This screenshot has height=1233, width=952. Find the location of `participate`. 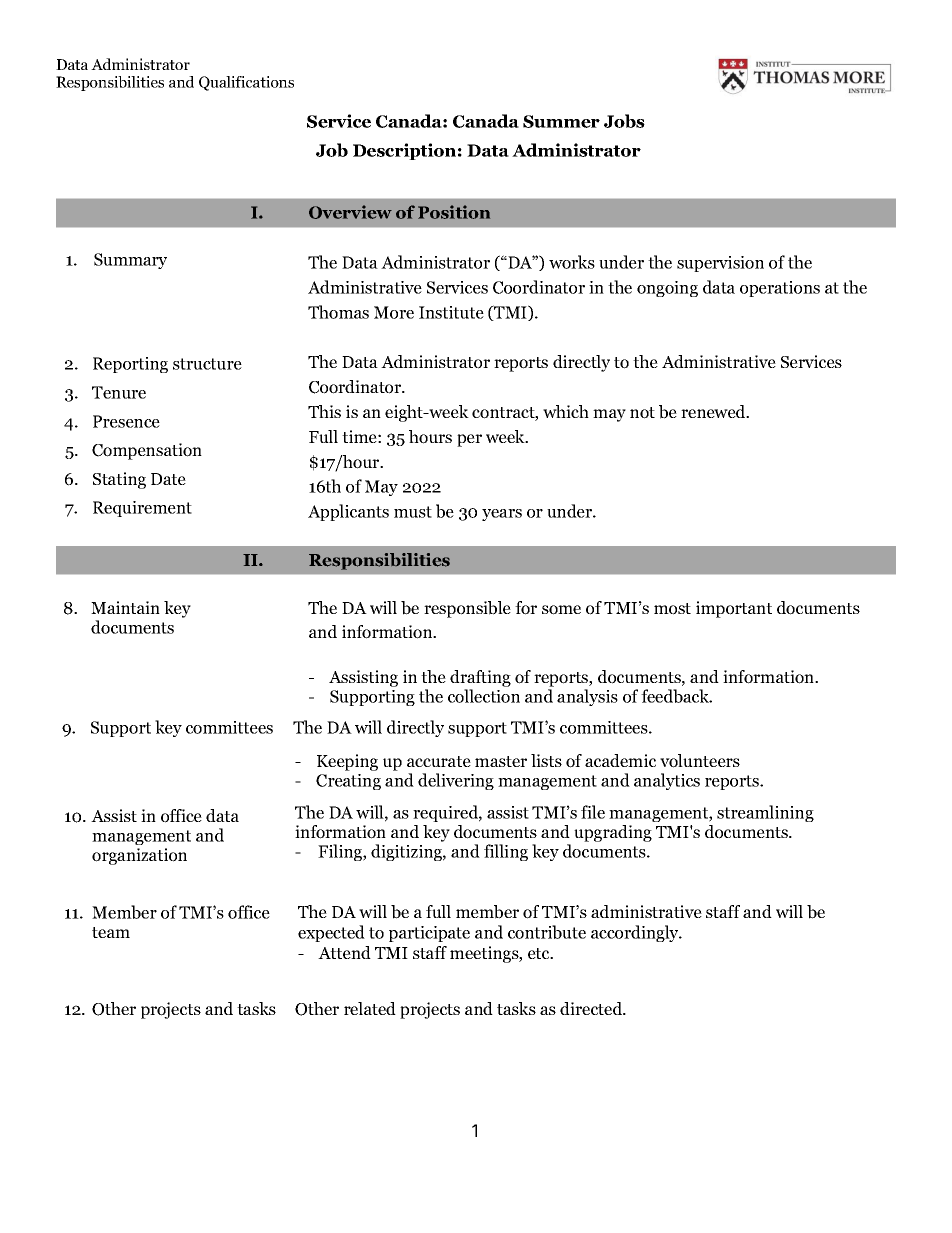

participate is located at coordinates (429, 934).
